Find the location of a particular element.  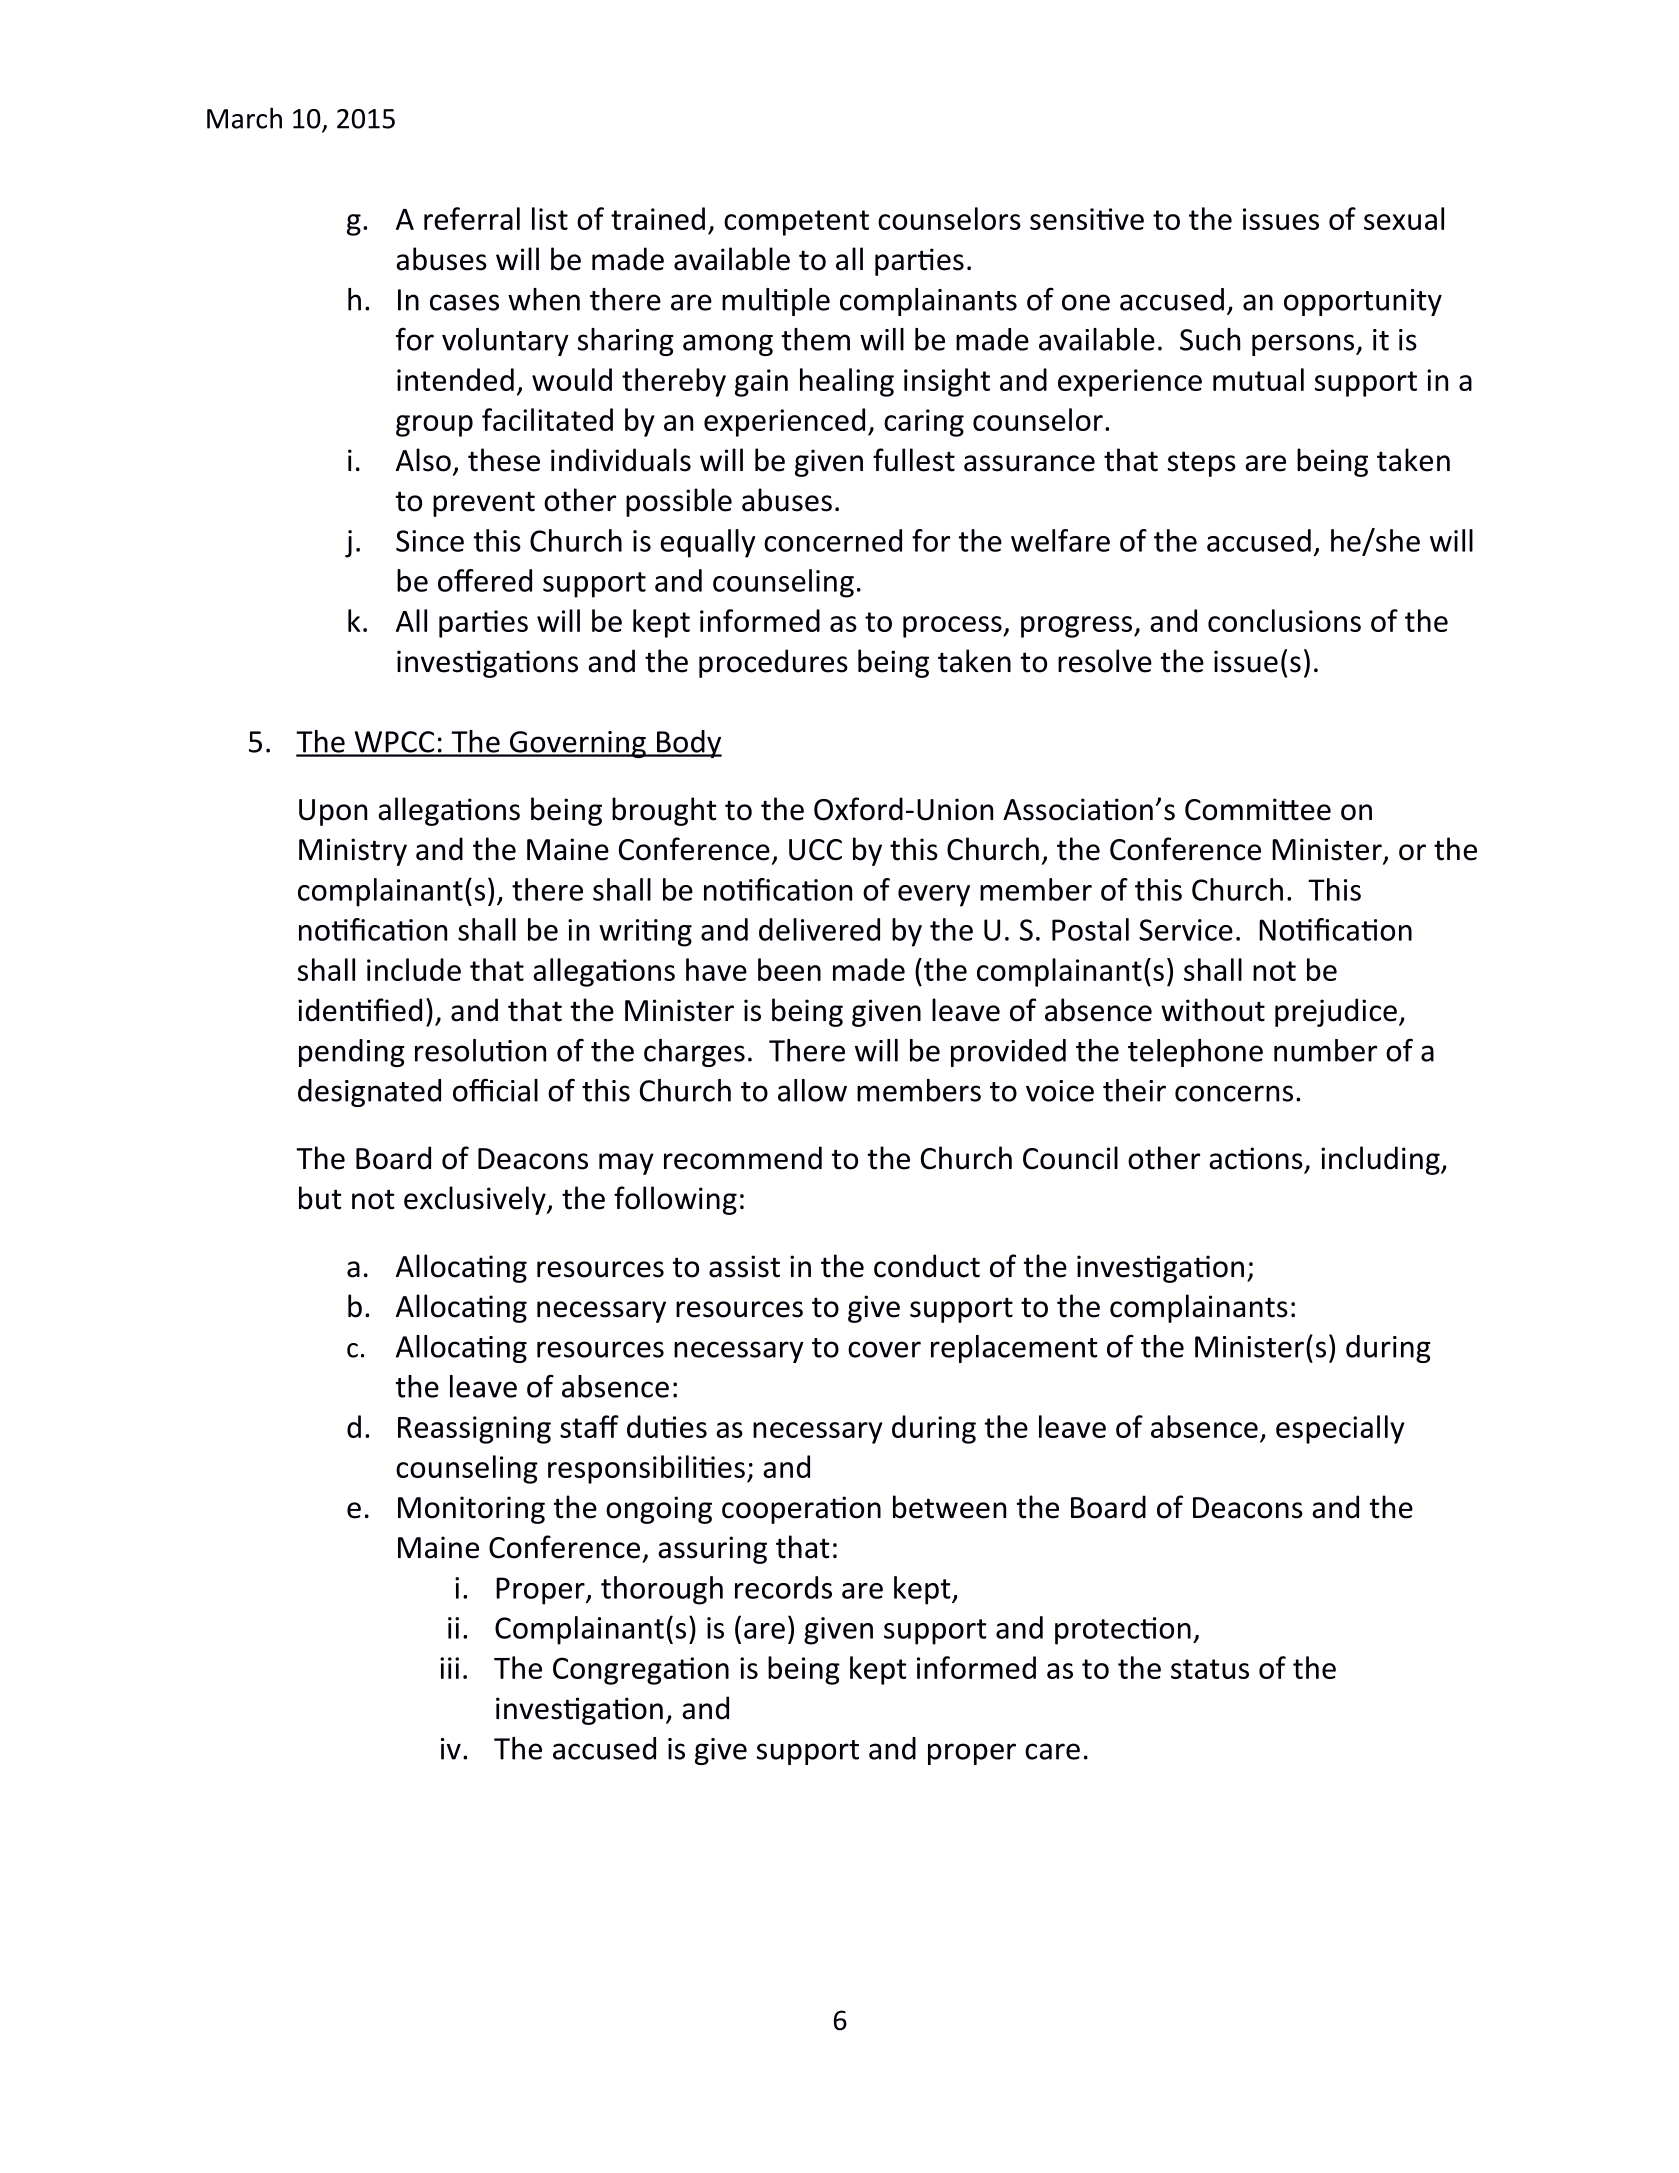

Monitoring is located at coordinates (471, 1510).
